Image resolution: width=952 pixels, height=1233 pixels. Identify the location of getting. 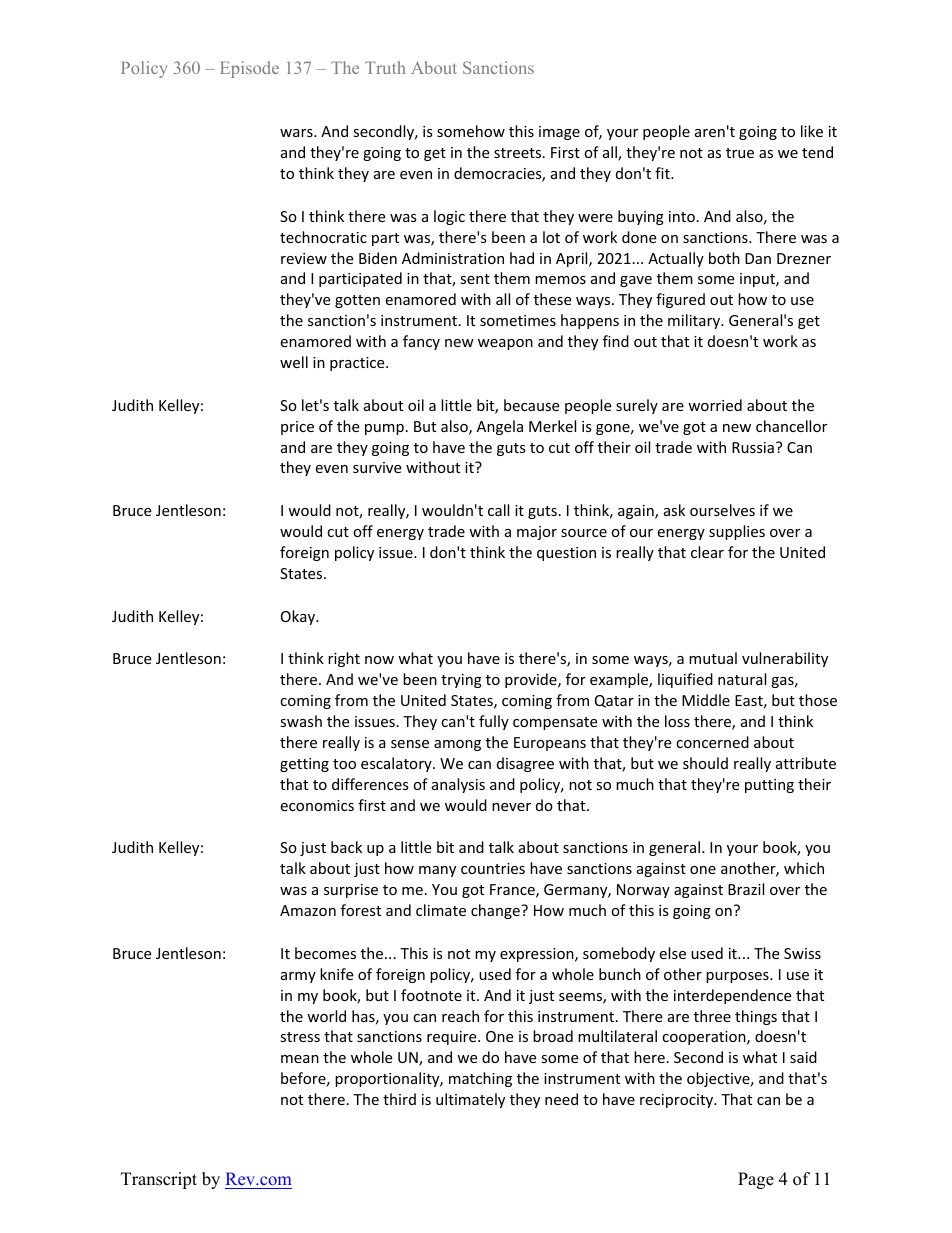
(304, 765).
